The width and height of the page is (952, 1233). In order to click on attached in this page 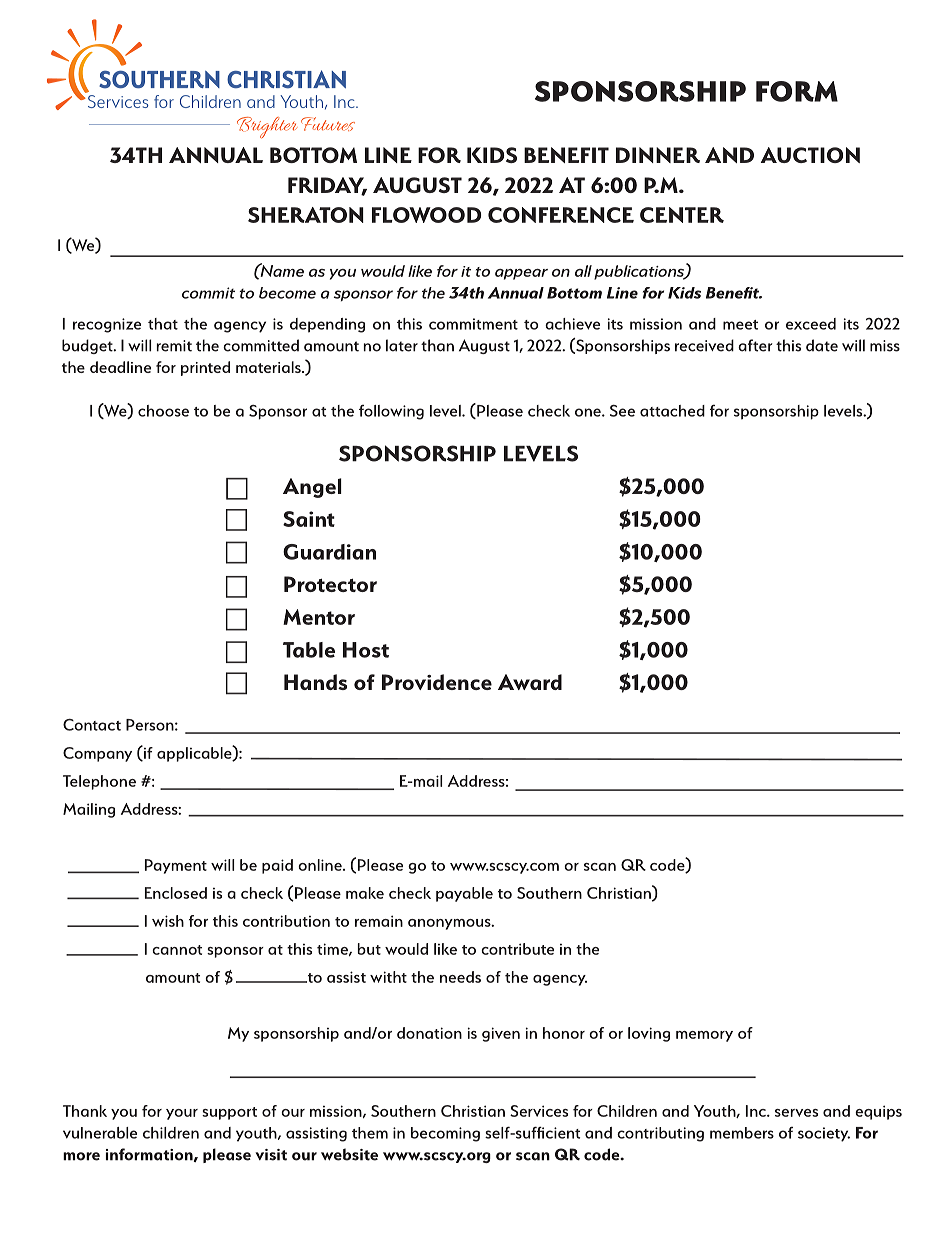, I will do `click(672, 411)`.
